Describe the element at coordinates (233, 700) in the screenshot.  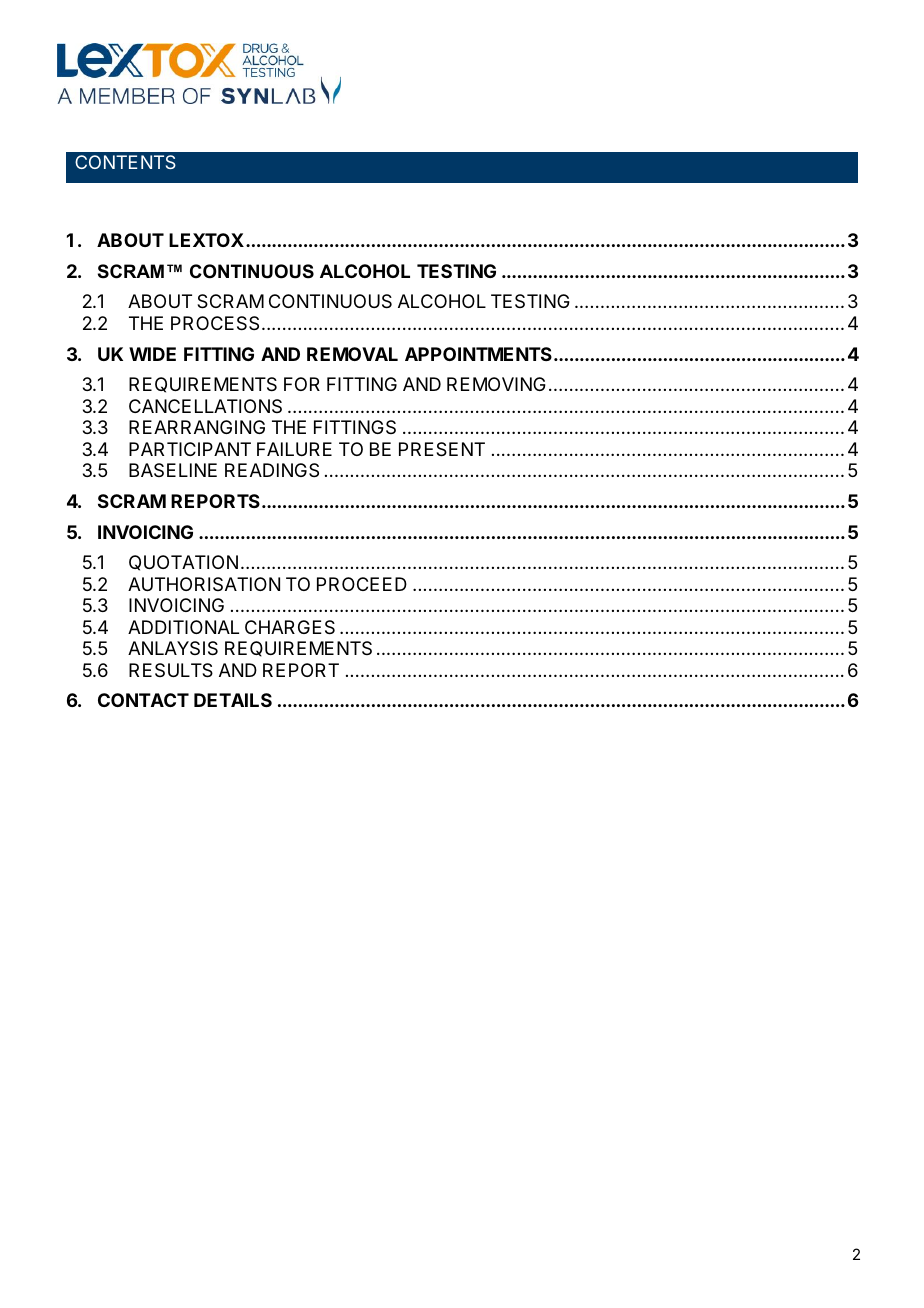
I see `DETAILS` at that location.
